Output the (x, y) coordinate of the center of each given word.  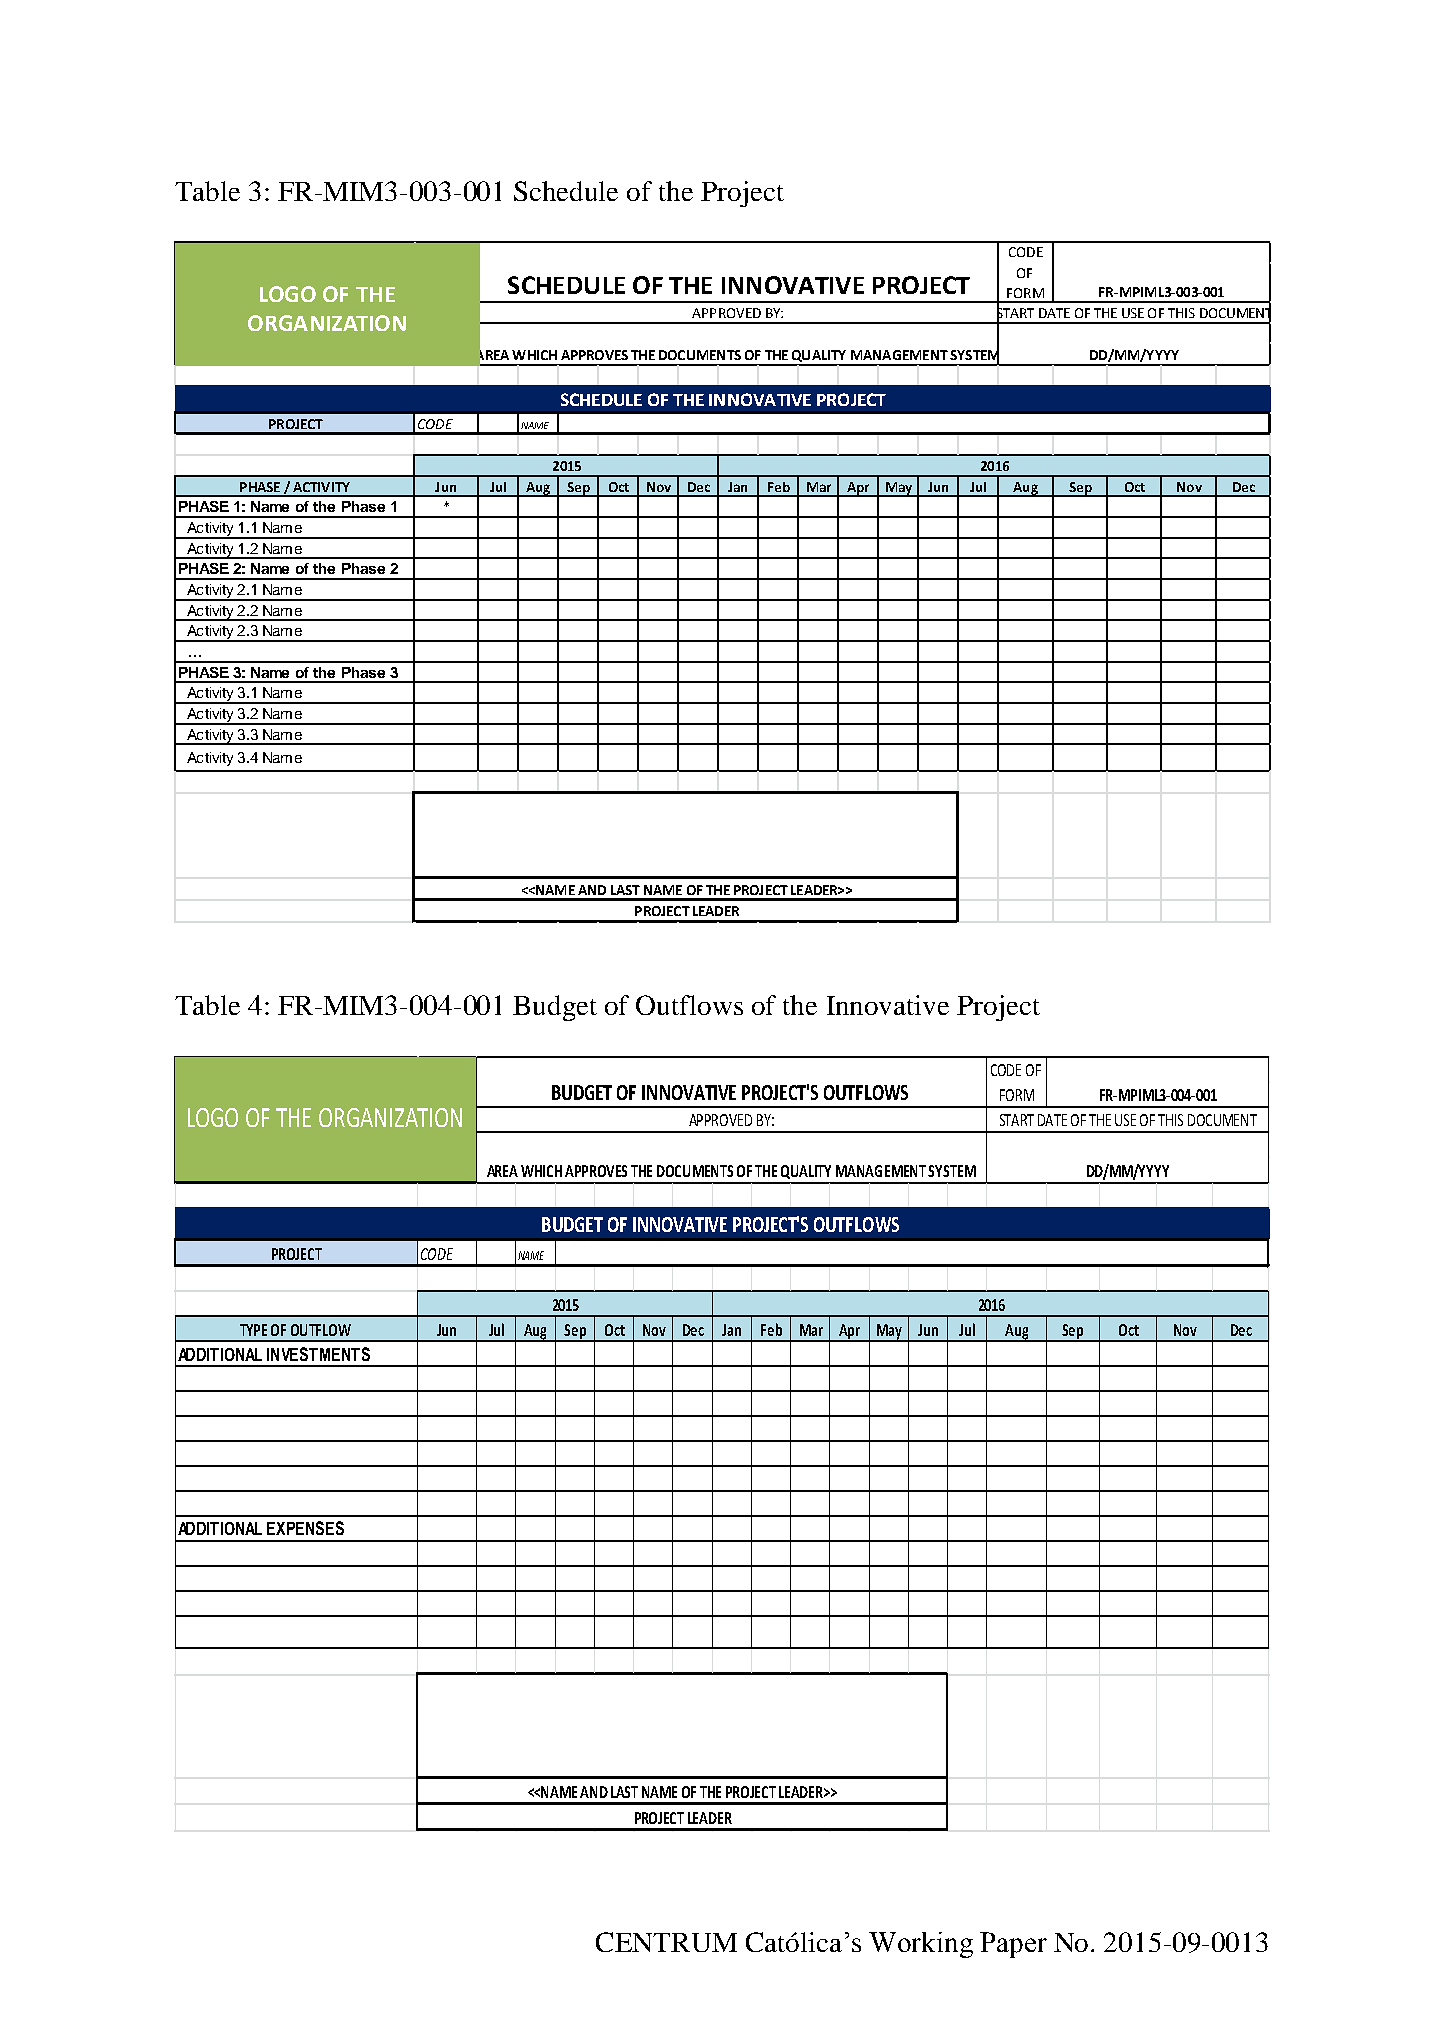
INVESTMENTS (318, 1354)
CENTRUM (666, 1942)
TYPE (253, 1330)
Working (921, 1945)
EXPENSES (305, 1528)
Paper (1013, 1945)
